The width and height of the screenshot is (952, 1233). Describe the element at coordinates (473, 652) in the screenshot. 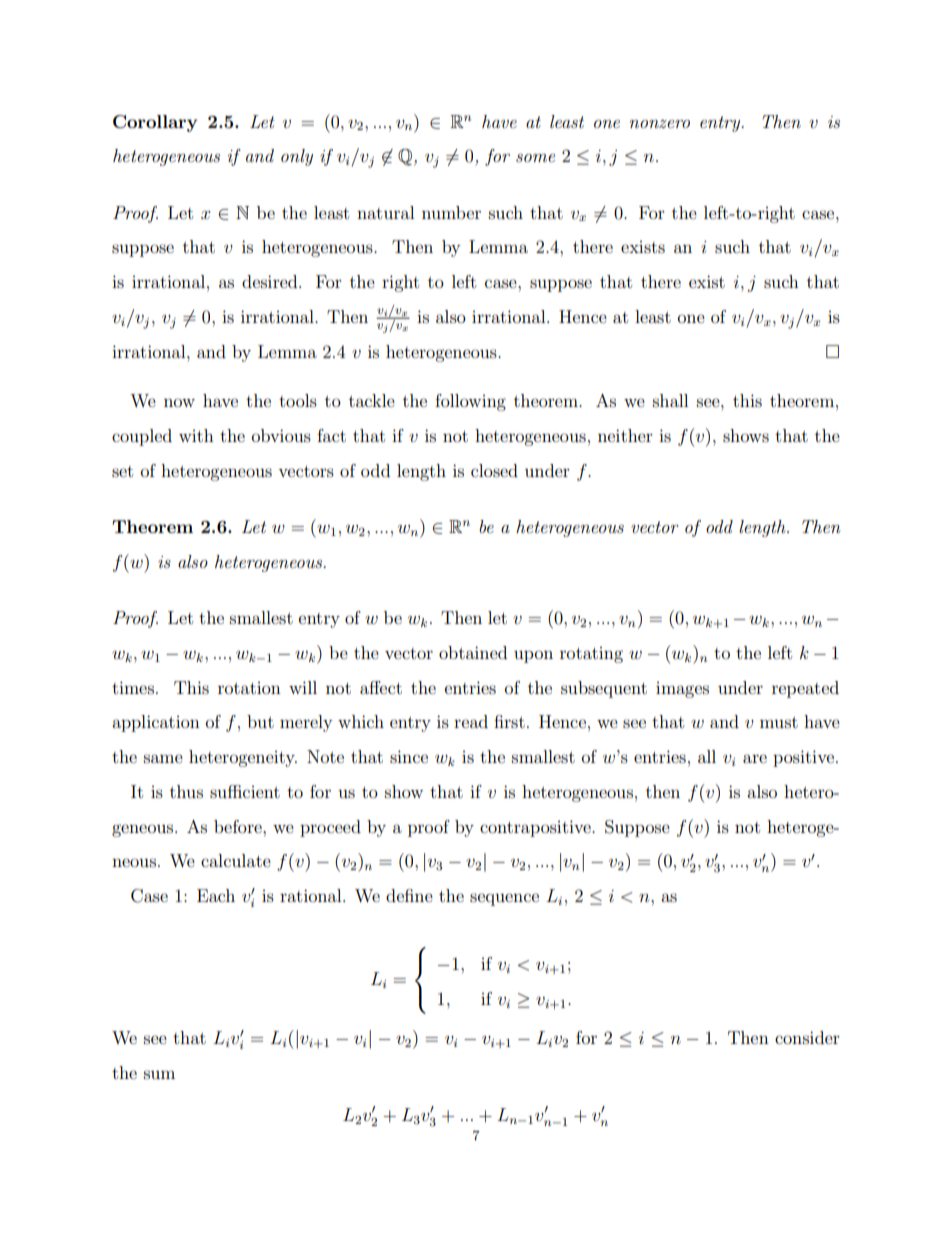

I see `obtained` at that location.
